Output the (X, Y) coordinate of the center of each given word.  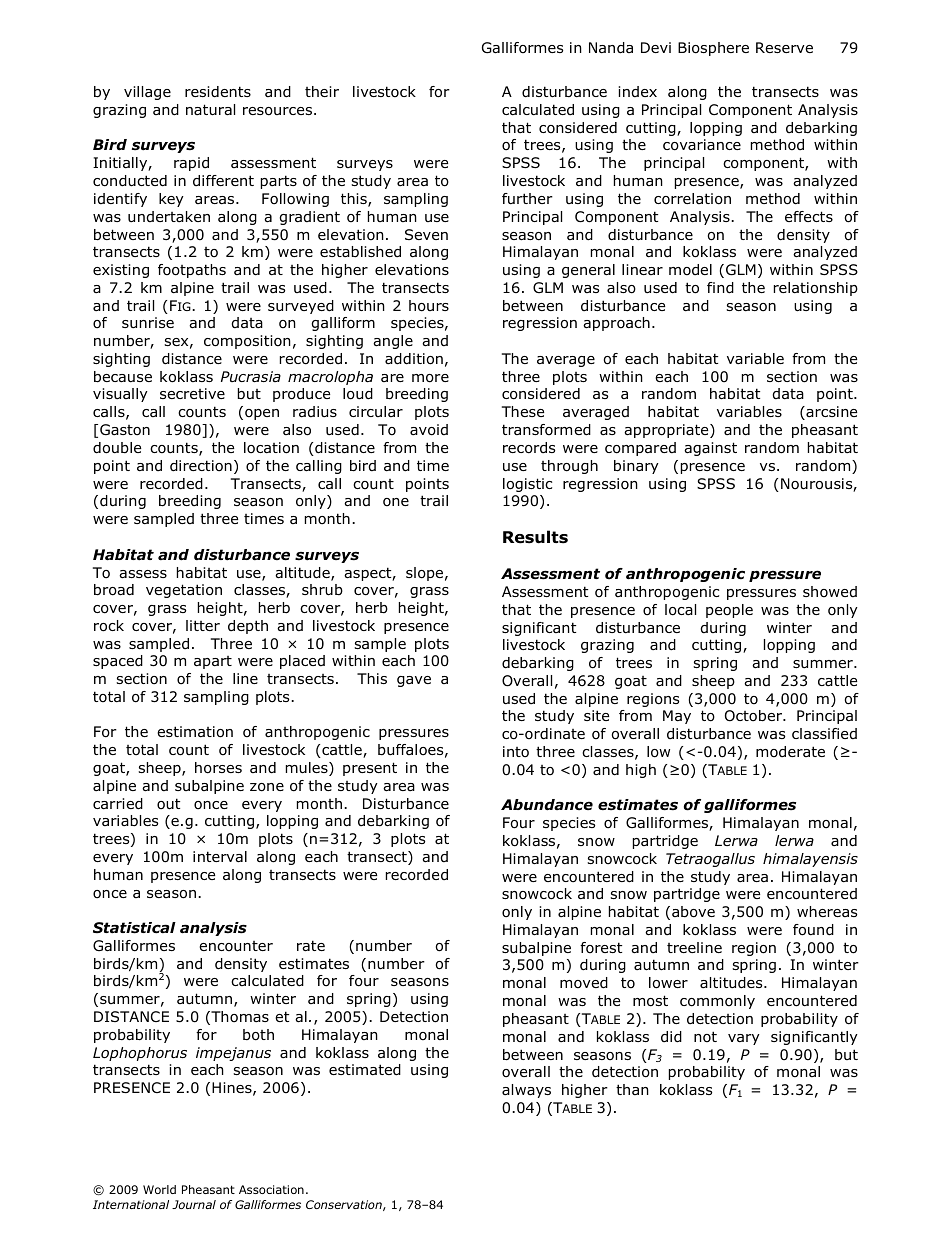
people (729, 611)
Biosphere (713, 49)
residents (218, 92)
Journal (194, 1204)
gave (414, 681)
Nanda (611, 48)
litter (203, 625)
